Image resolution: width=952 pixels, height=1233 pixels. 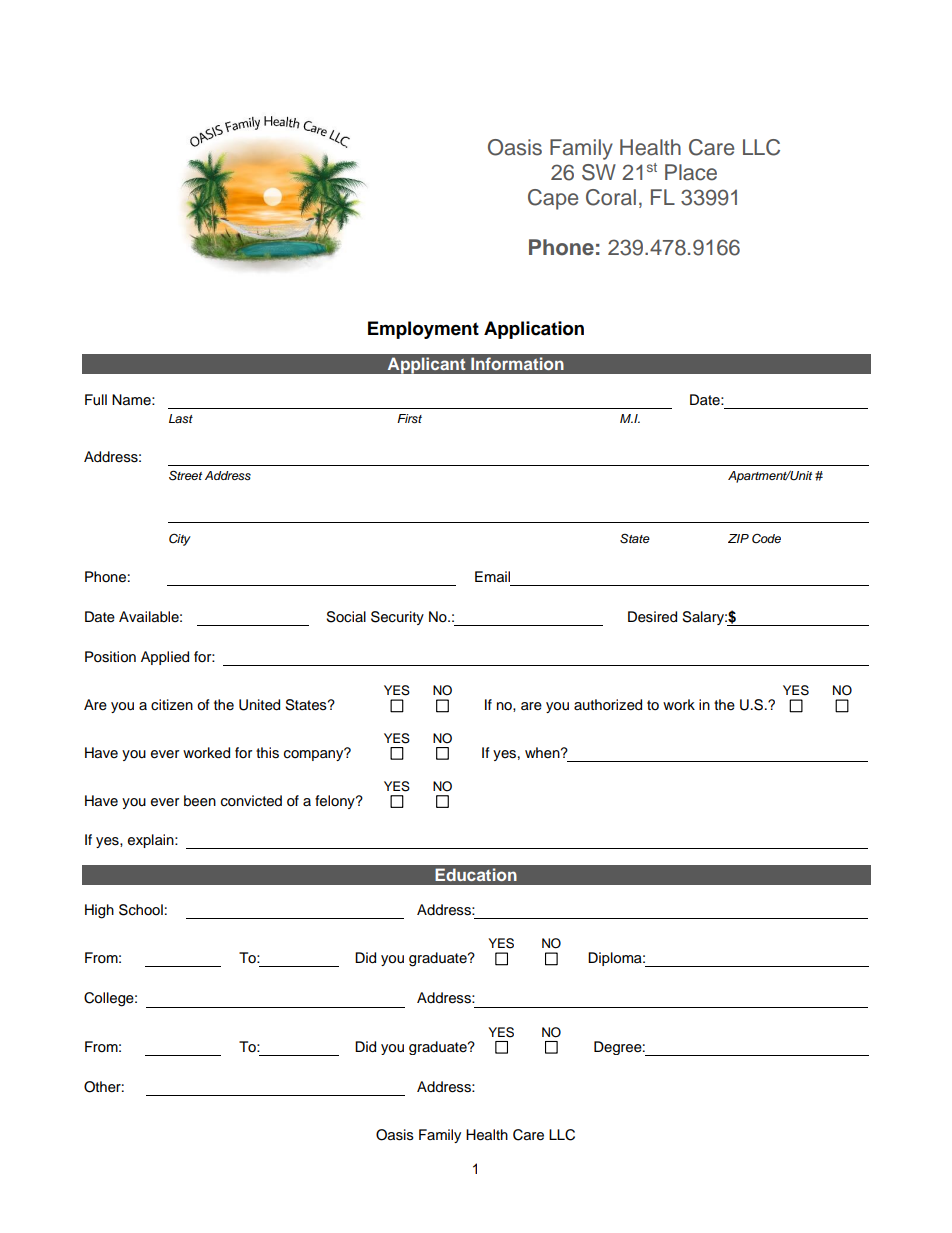 I want to click on convicted, so click(x=251, y=801).
